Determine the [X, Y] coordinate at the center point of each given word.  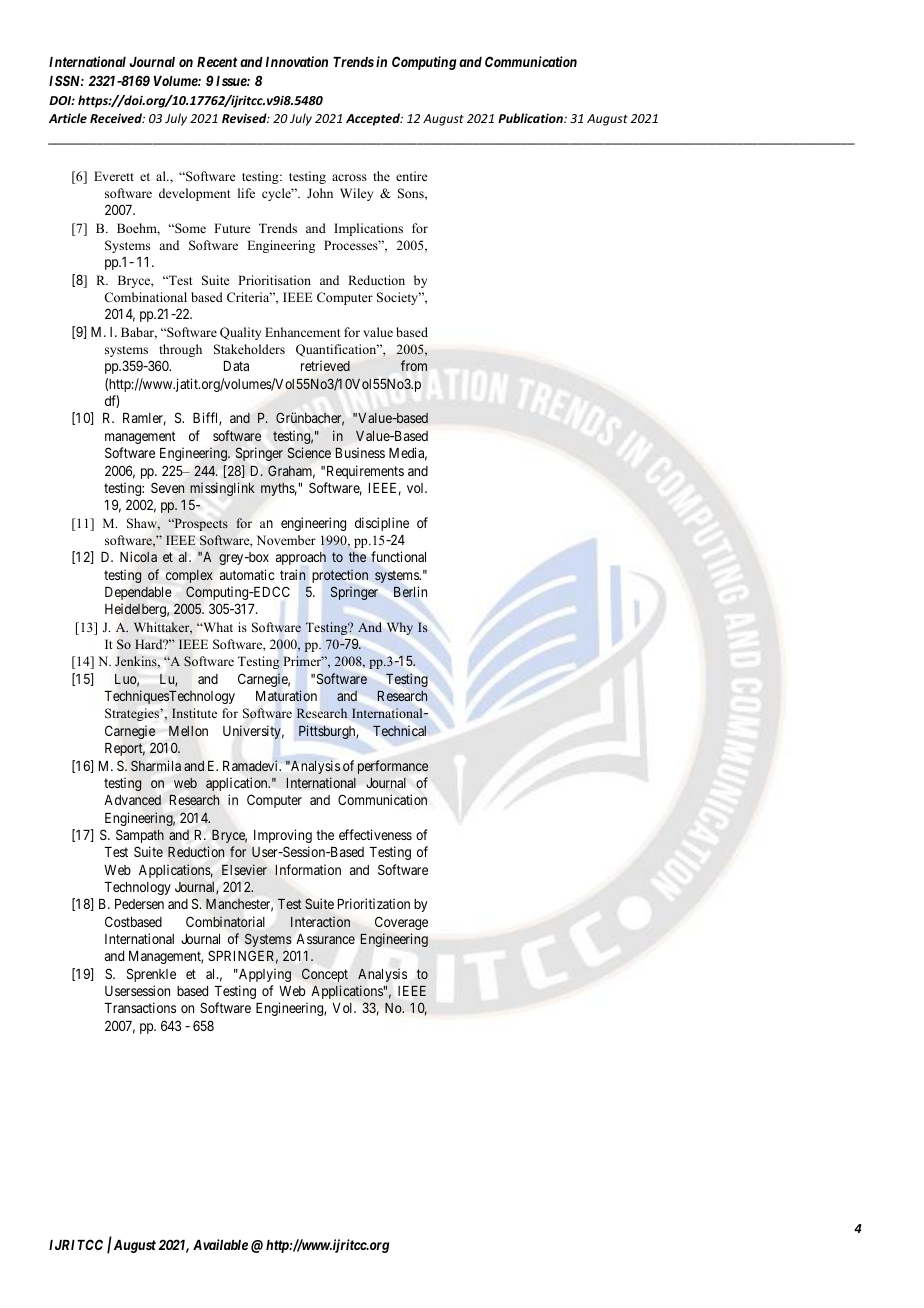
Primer [303, 661]
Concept [325, 975]
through [180, 350]
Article [68, 118]
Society [399, 298]
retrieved [325, 366]
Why [400, 628]
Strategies [133, 714]
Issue [232, 81]
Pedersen [139, 904]
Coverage [401, 923]
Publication [531, 118]
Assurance [326, 939]
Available [220, 1244]
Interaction [320, 921]
